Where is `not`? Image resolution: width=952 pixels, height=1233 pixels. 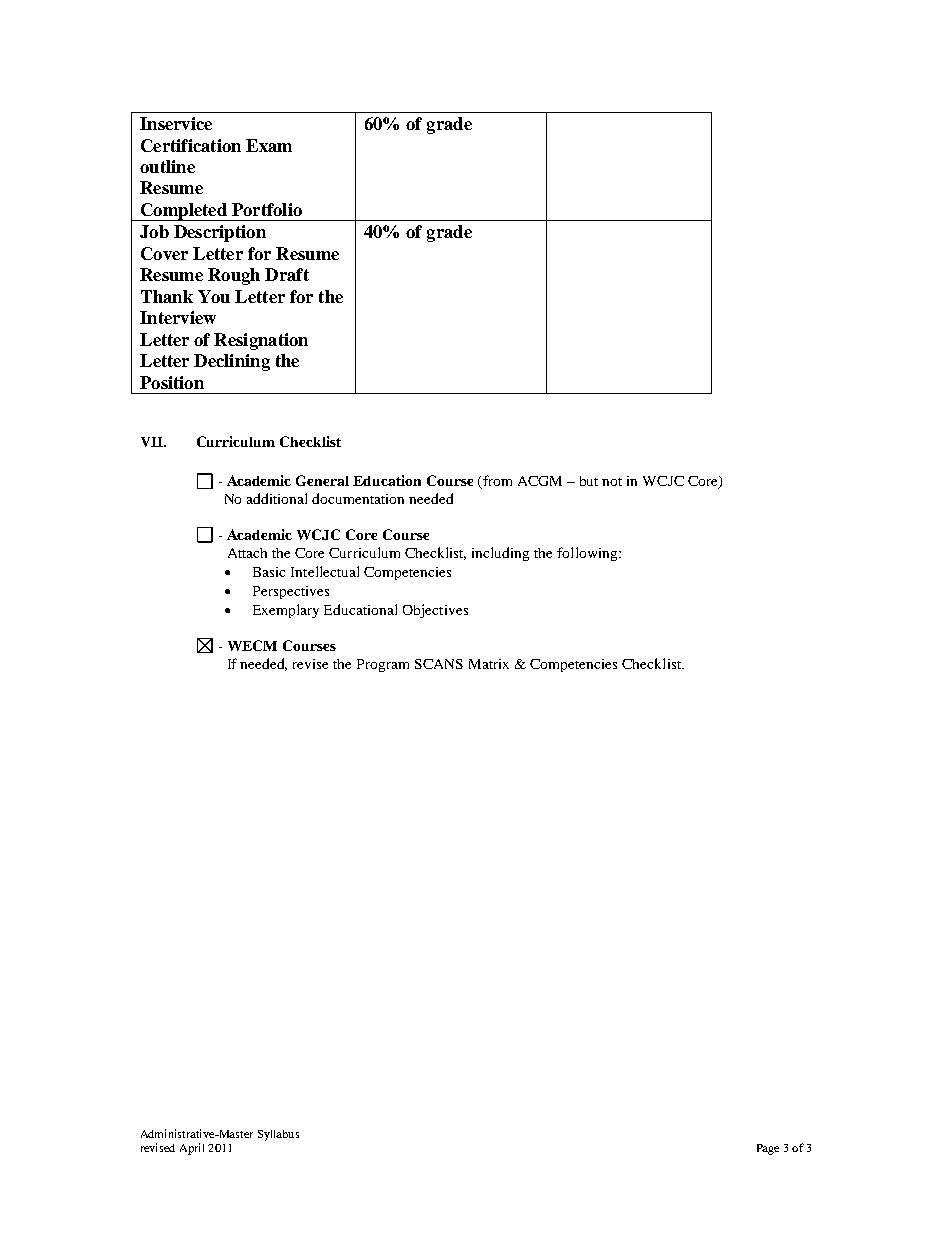
not is located at coordinates (612, 482).
